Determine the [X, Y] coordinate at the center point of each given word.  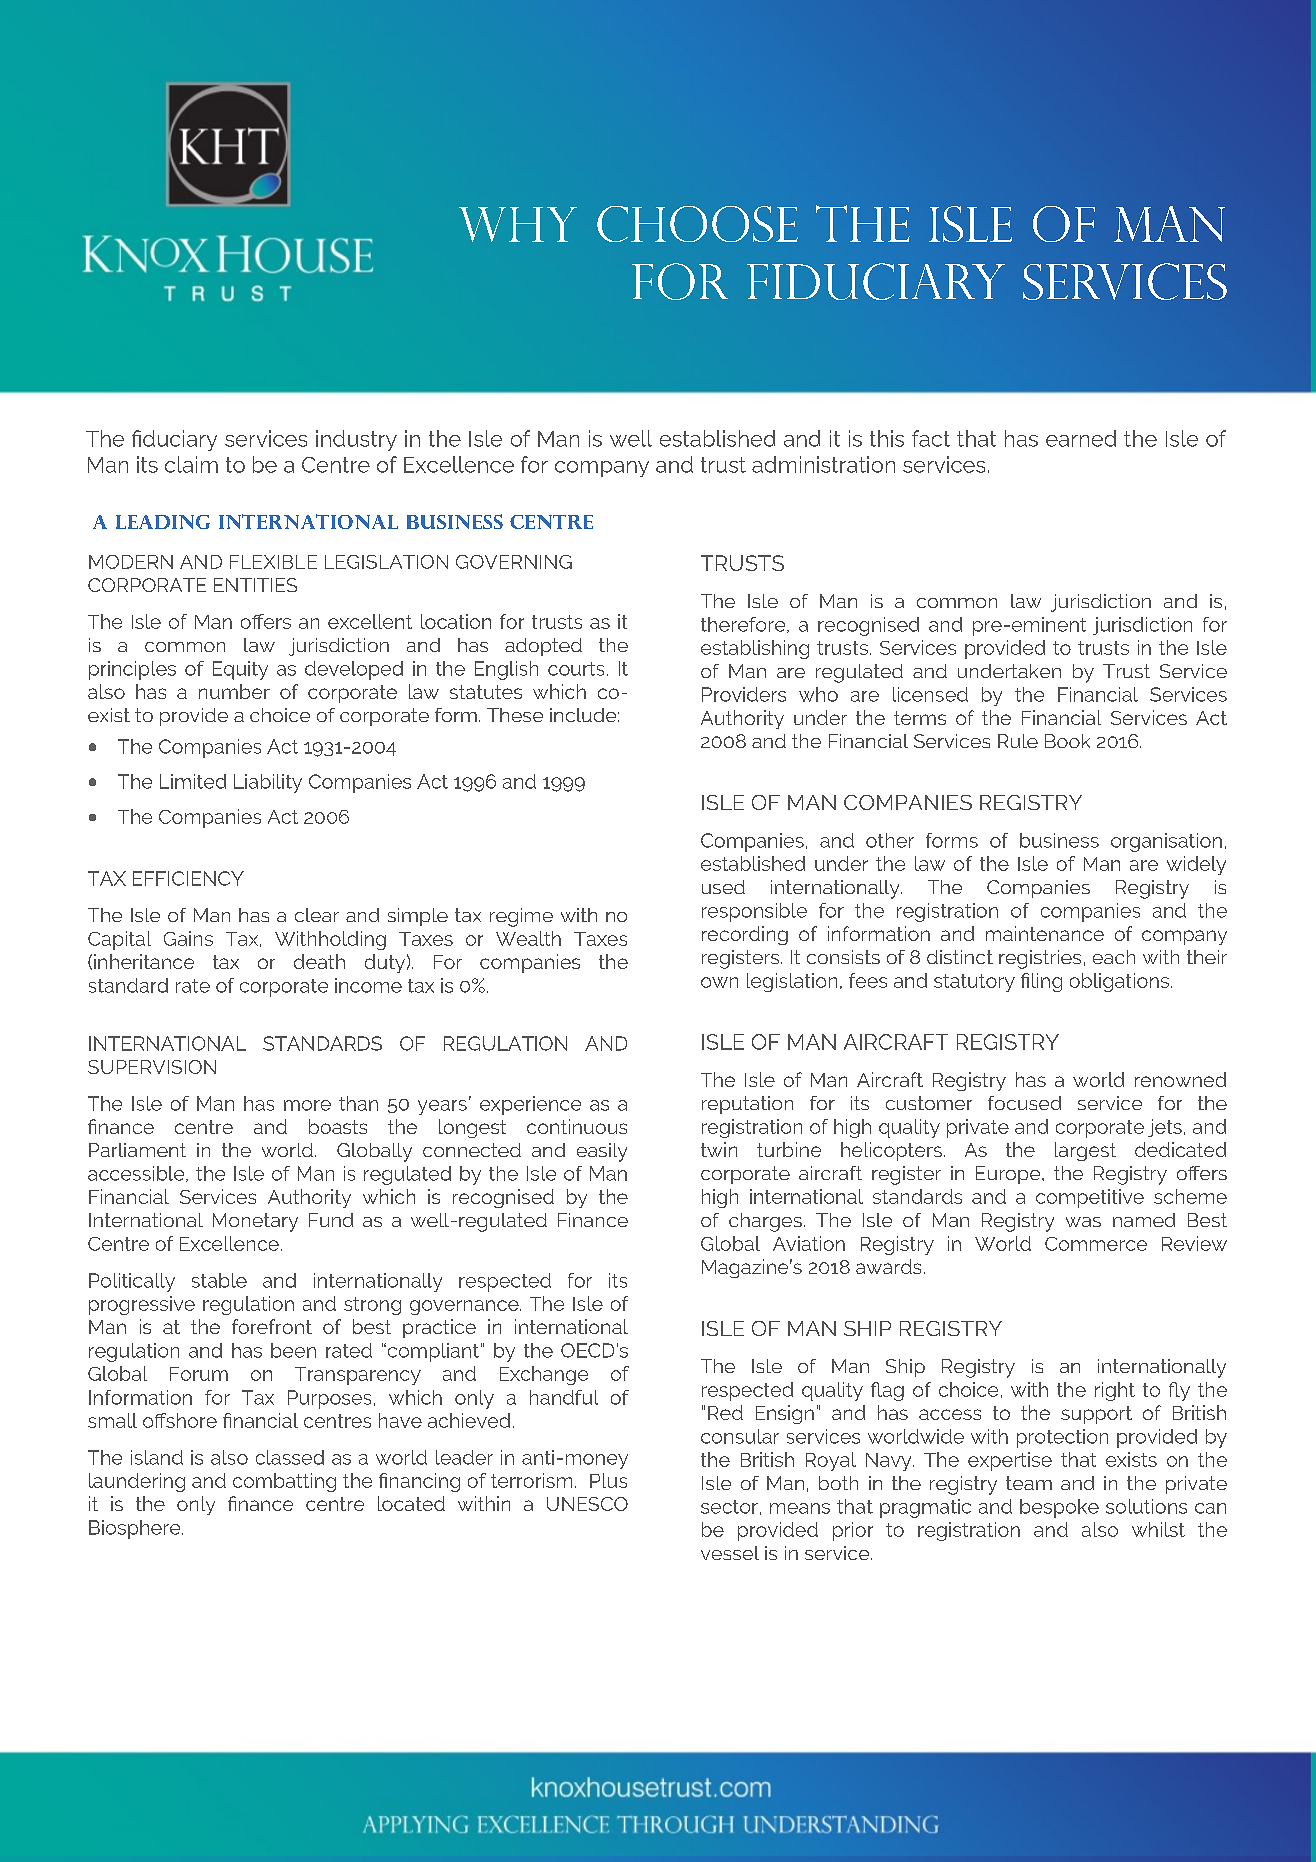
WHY [518, 224]
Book [1067, 741]
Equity [240, 670]
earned [1081, 438]
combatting [284, 1482]
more [307, 1105]
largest [1085, 1151]
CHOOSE [697, 224]
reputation [747, 1105]
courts [576, 669]
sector [729, 1507]
